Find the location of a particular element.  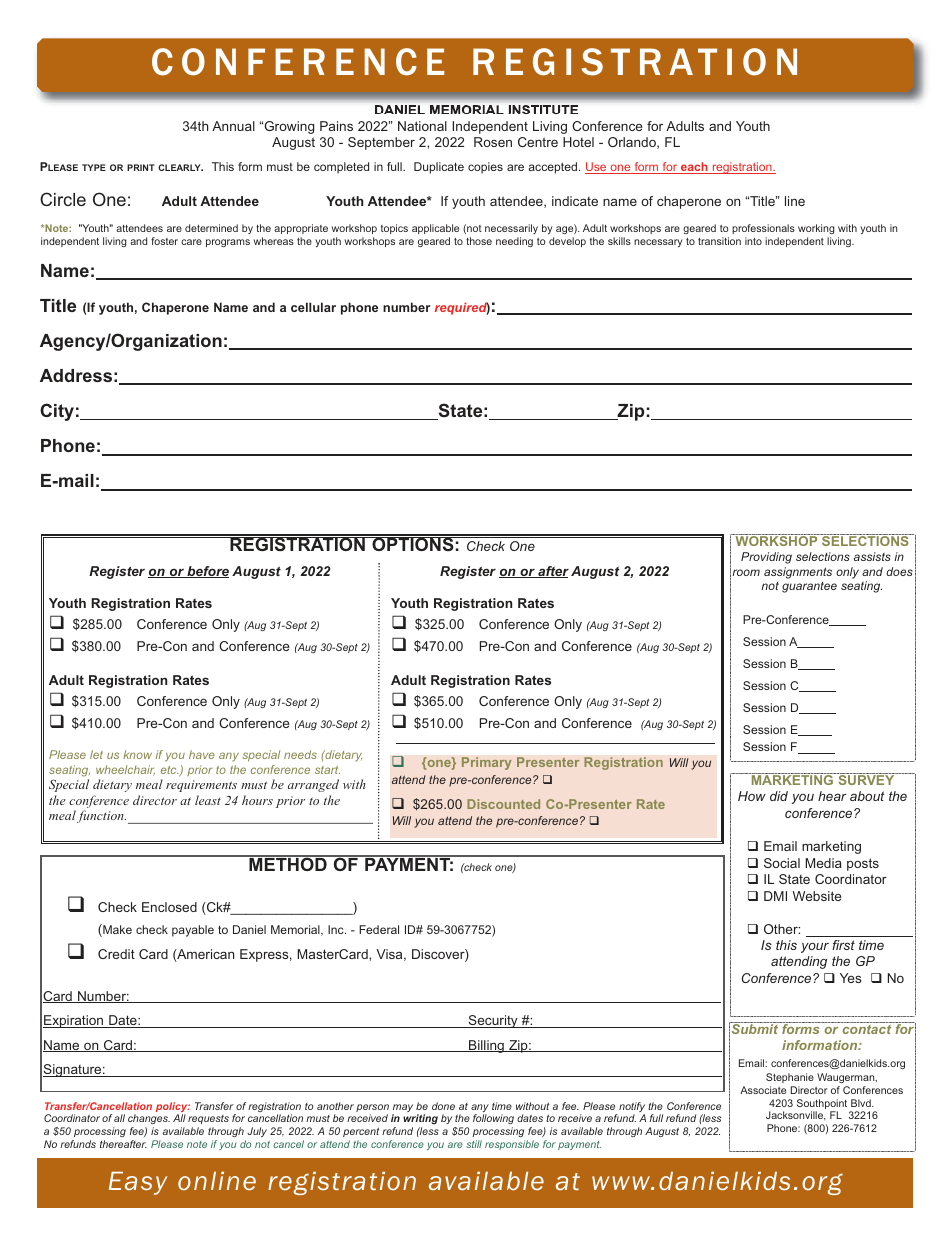

still is located at coordinates (474, 1144).
